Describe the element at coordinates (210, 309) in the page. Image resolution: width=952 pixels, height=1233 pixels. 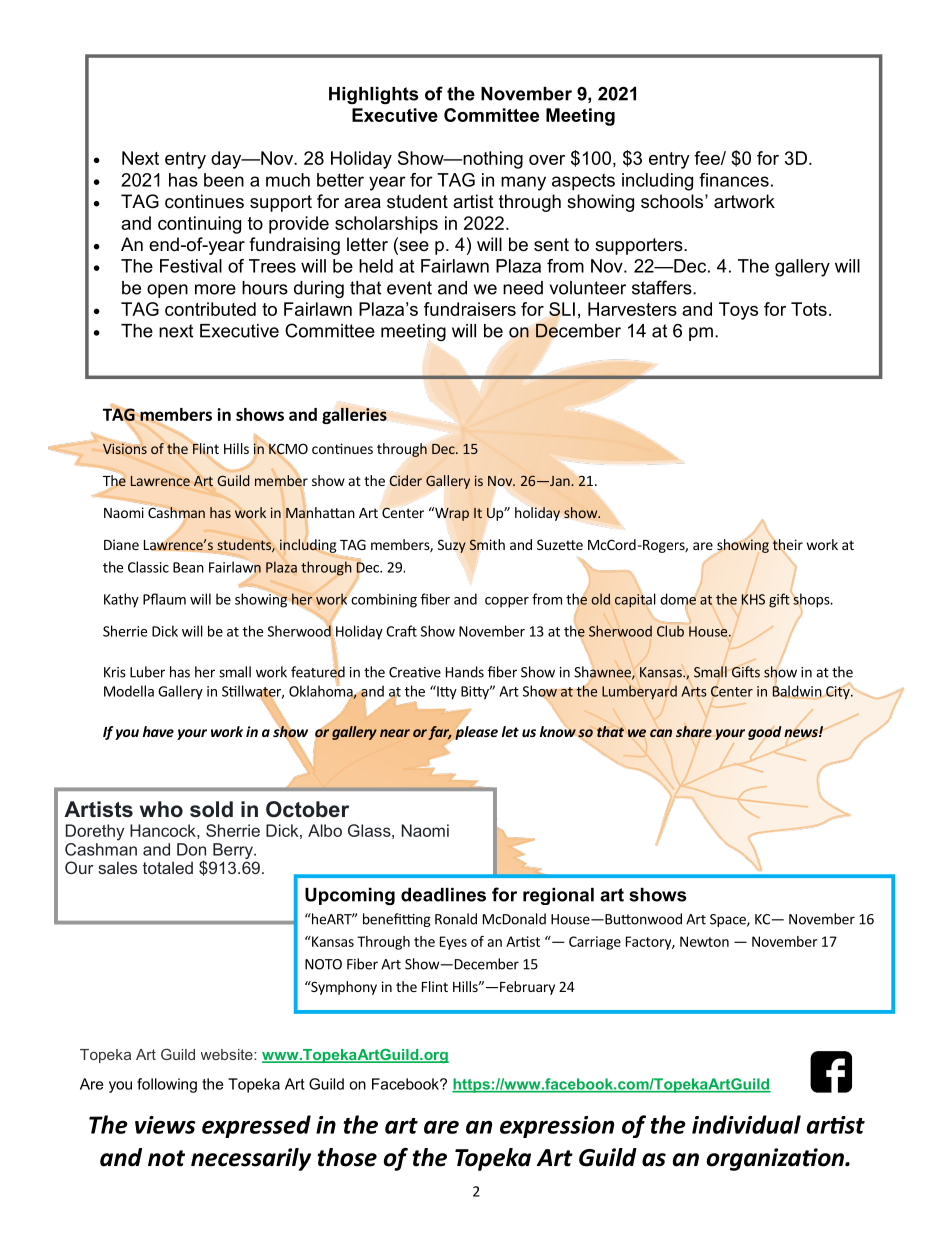
I see `contributed` at that location.
